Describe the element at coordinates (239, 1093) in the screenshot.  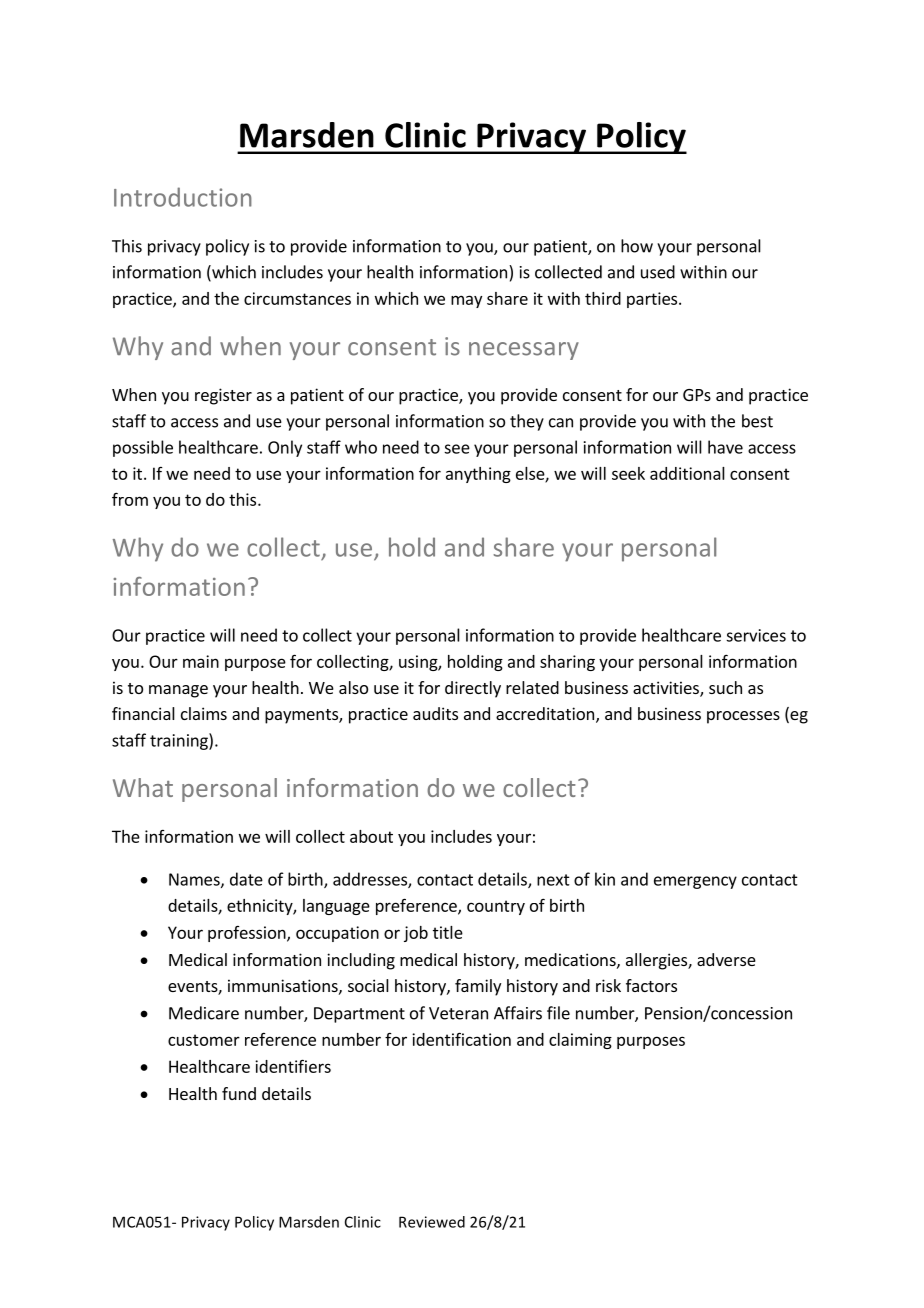
I see `fund` at that location.
